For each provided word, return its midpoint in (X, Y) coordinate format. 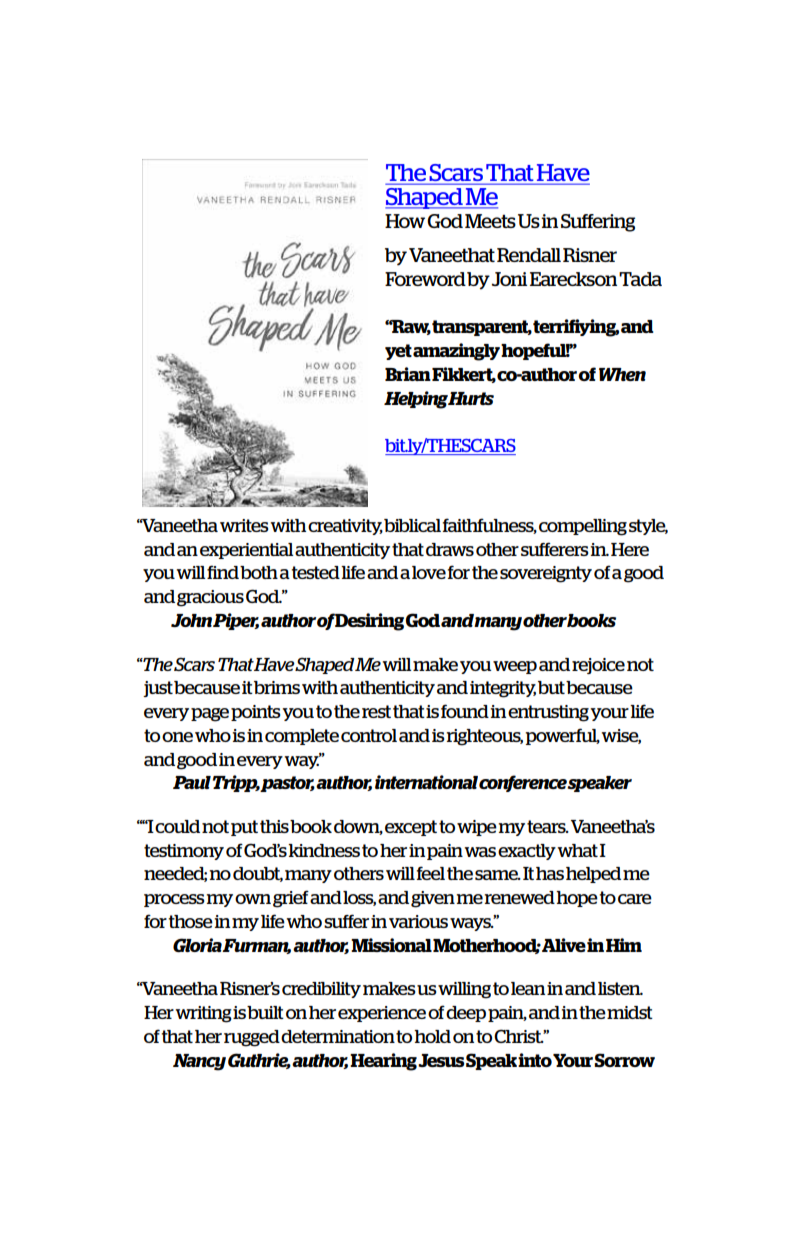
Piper (236, 621)
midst (630, 1012)
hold (432, 1036)
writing (203, 1014)
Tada (640, 279)
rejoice (598, 666)
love (429, 572)
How (405, 221)
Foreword (425, 279)
